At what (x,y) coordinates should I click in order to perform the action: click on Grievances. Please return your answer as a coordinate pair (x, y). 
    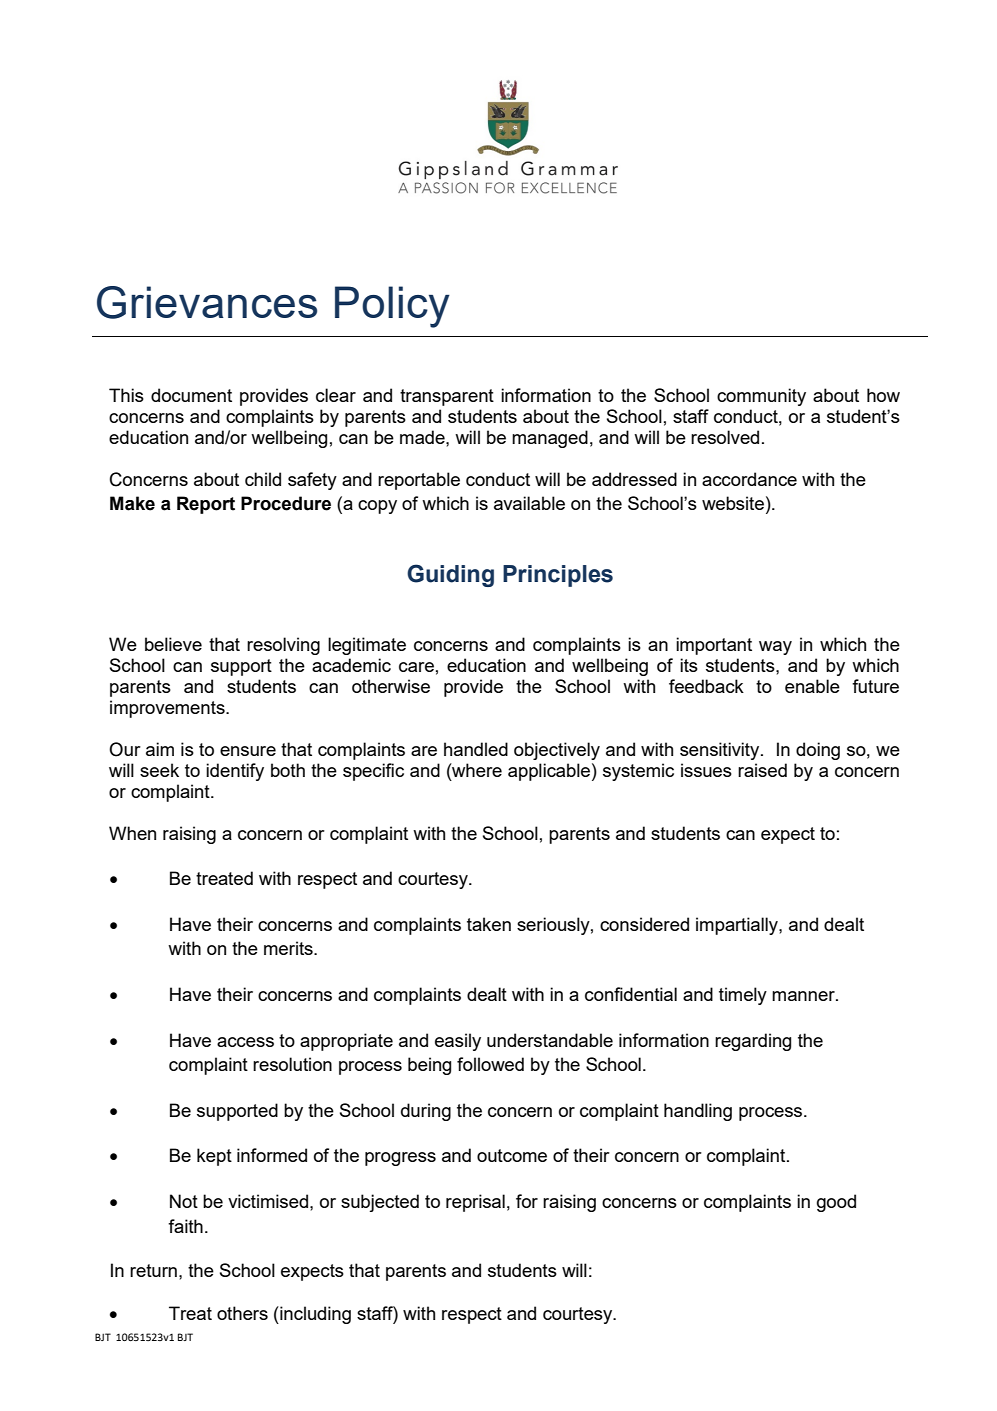
    Looking at the image, I should click on (207, 302).
